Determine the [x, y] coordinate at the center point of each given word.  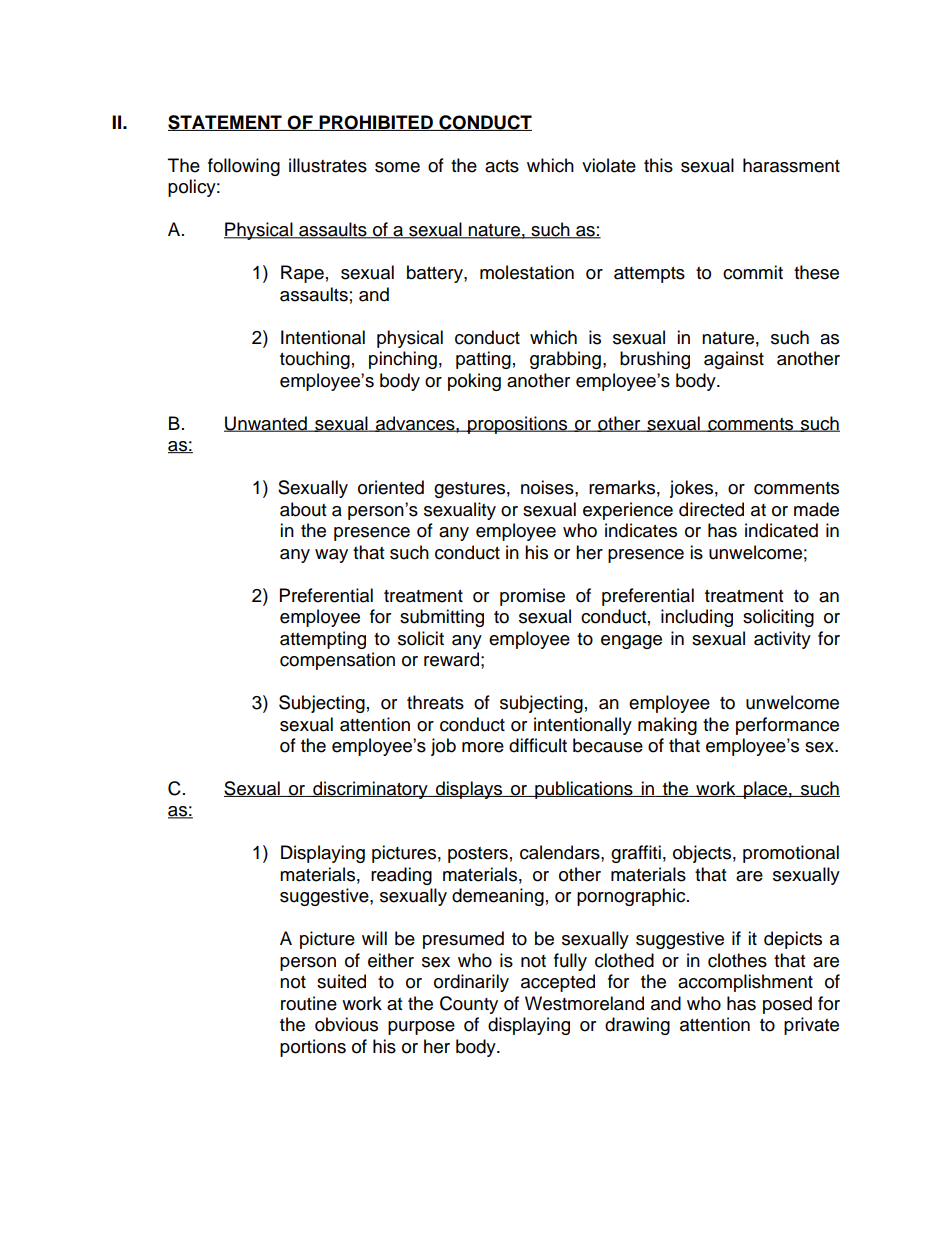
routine [309, 1003]
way [331, 556]
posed [787, 1005]
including [697, 618]
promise [532, 597]
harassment [791, 165]
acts [502, 166]
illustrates [328, 165]
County [469, 1005]
